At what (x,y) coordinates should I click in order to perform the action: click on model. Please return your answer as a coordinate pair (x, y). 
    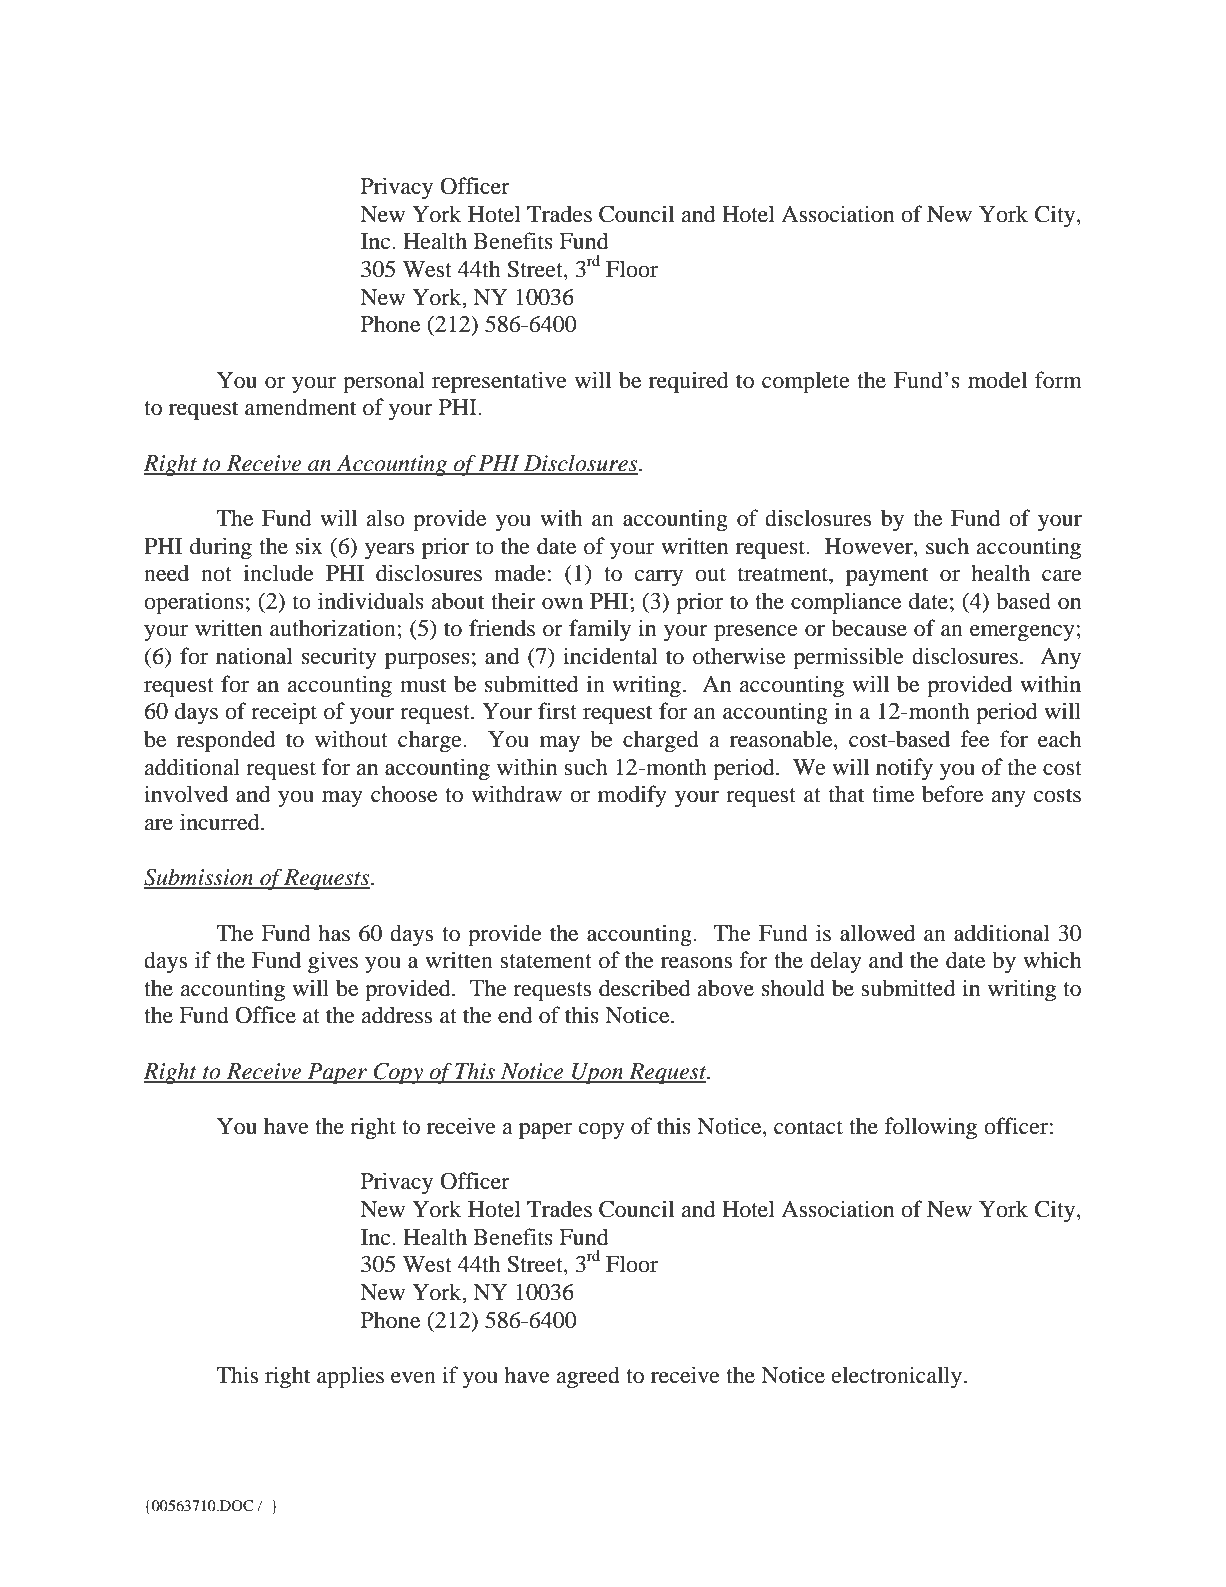
    Looking at the image, I should click on (997, 380).
